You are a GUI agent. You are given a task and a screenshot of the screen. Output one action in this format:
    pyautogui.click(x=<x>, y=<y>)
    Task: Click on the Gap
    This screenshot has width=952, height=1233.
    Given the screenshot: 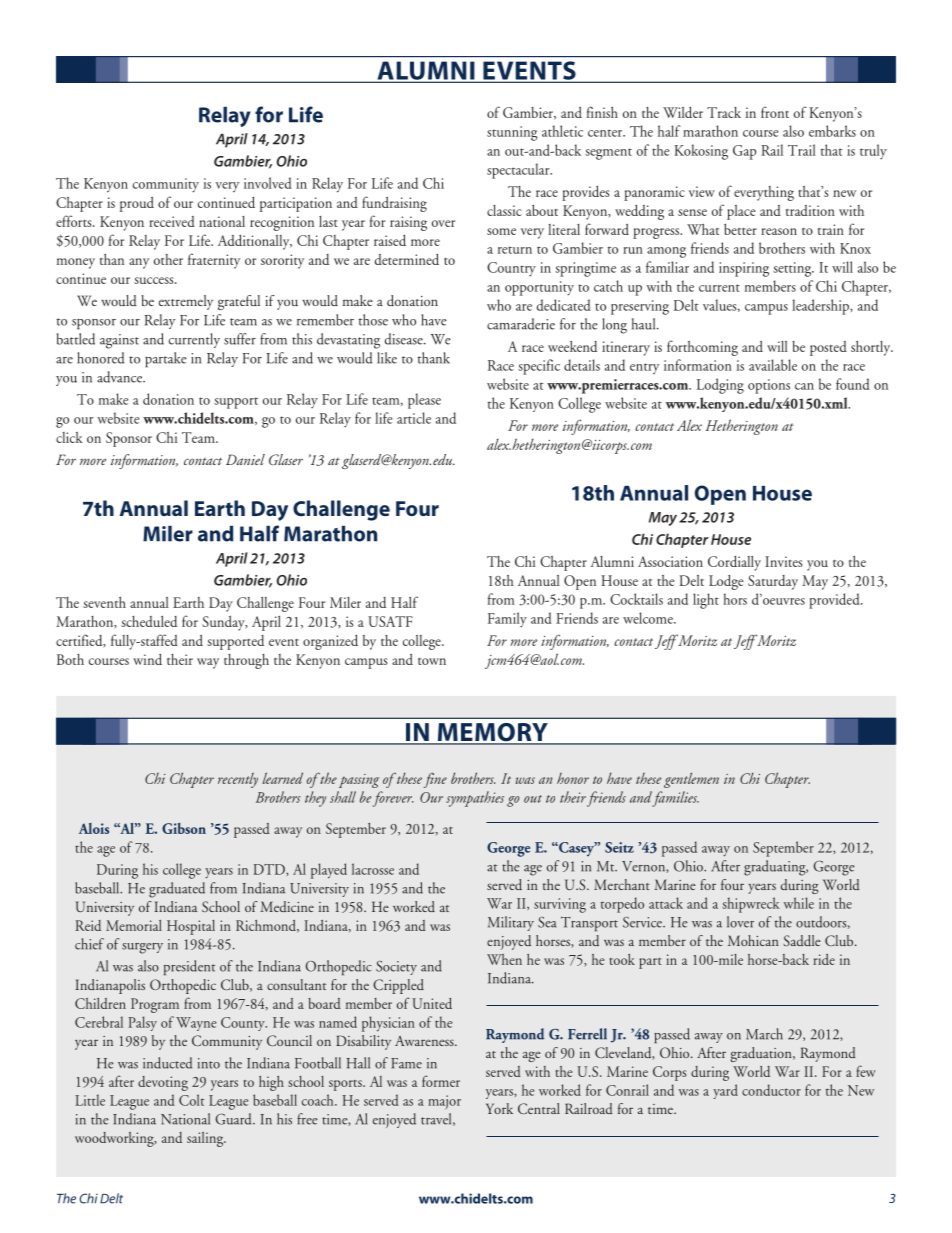 What is the action you would take?
    pyautogui.click(x=744, y=152)
